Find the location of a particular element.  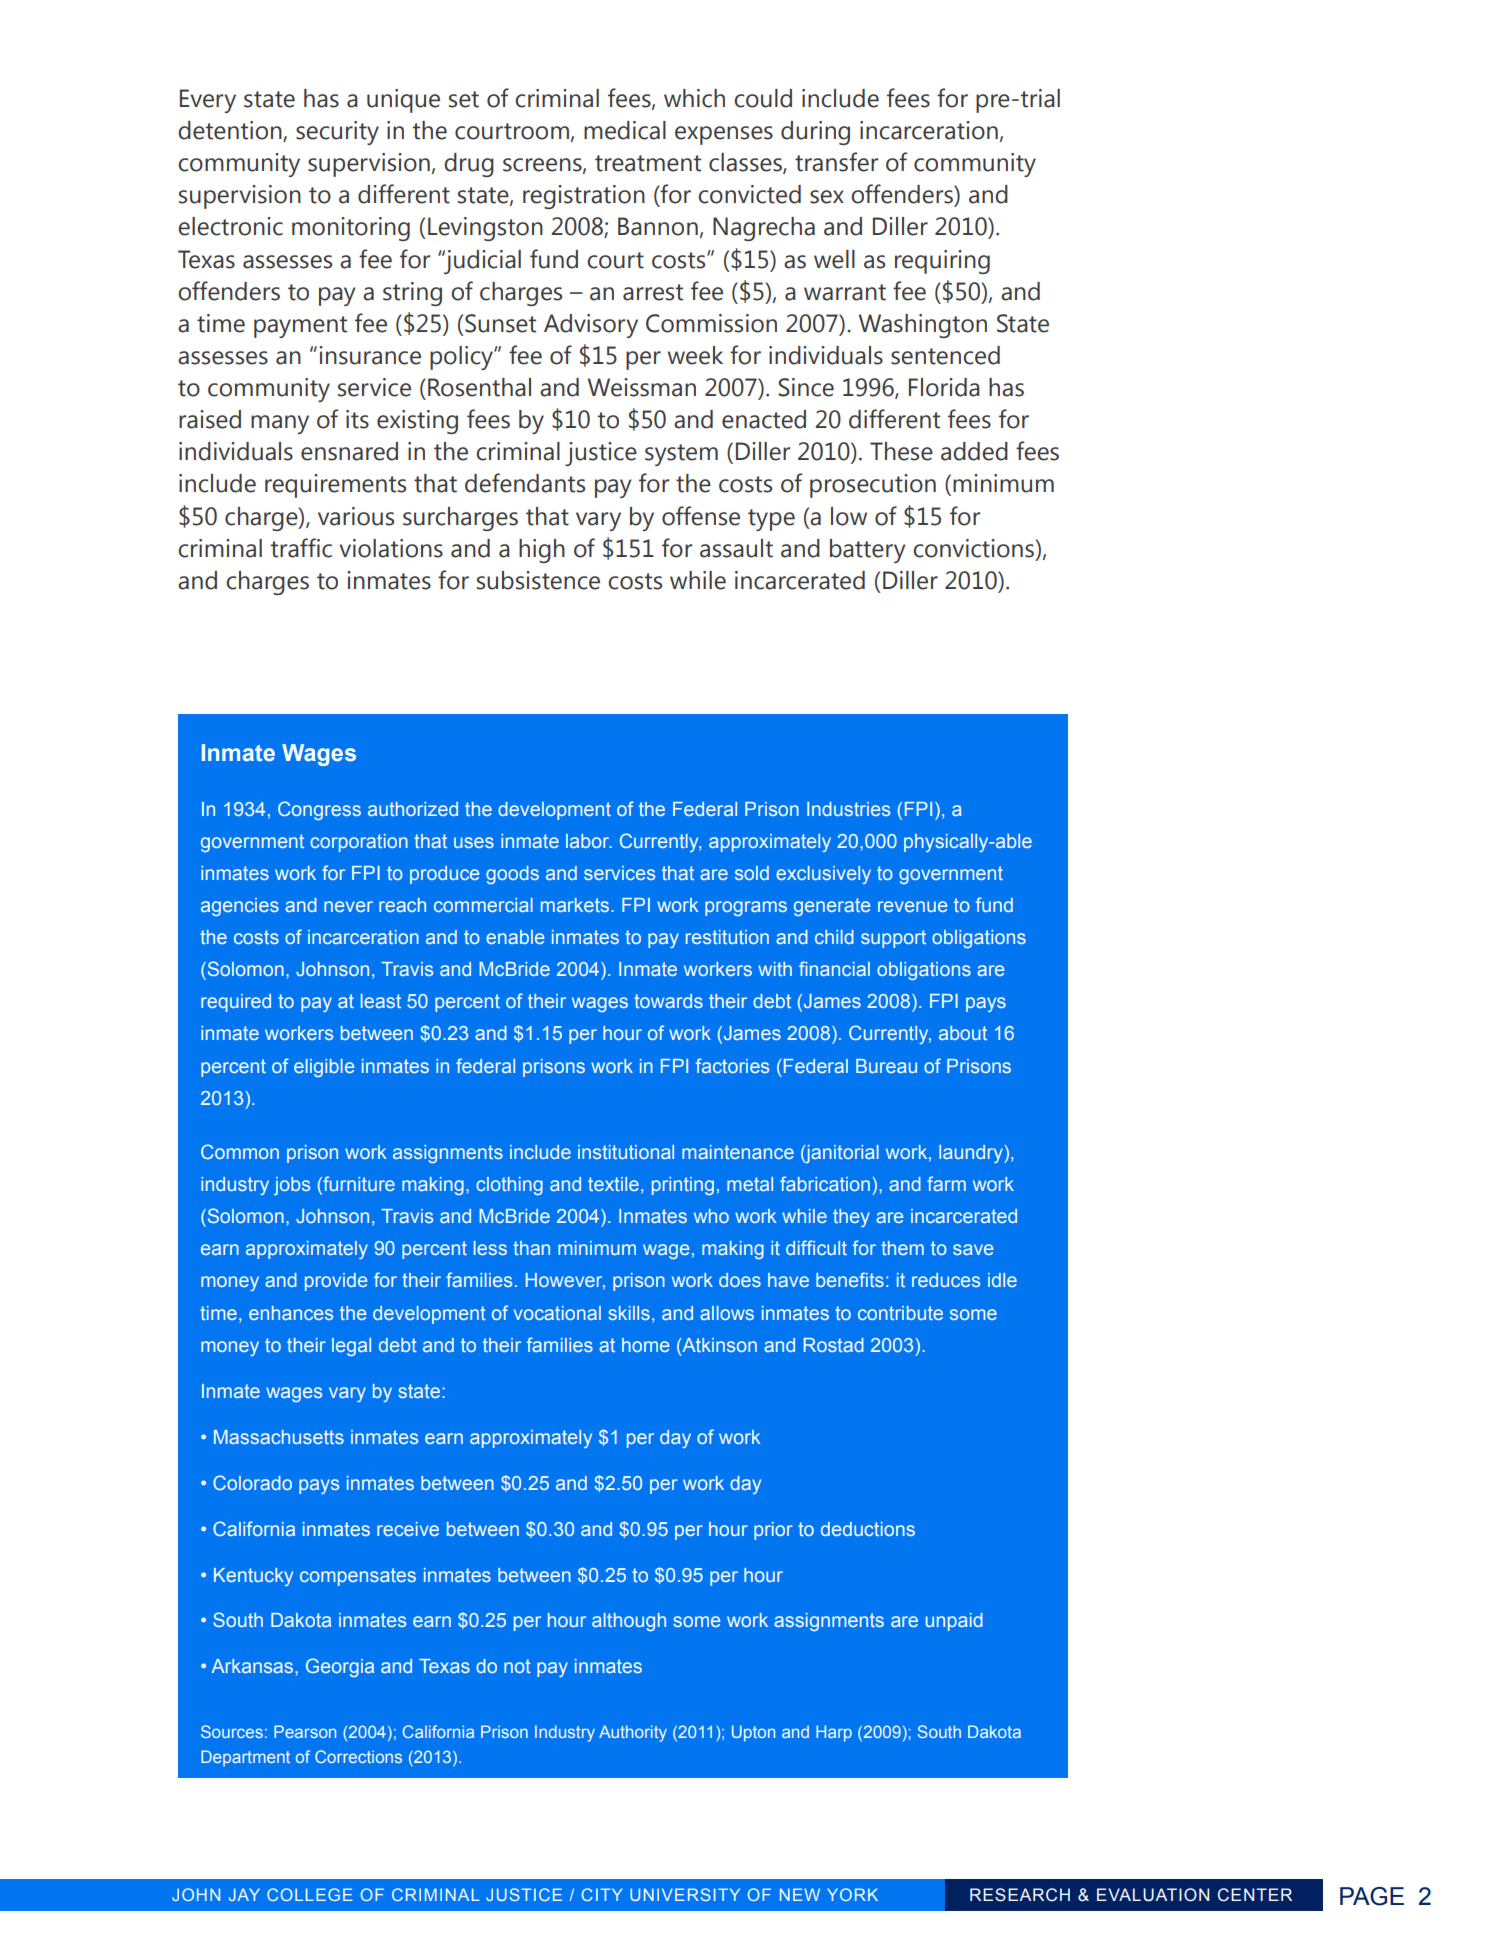

least is located at coordinates (381, 1001).
